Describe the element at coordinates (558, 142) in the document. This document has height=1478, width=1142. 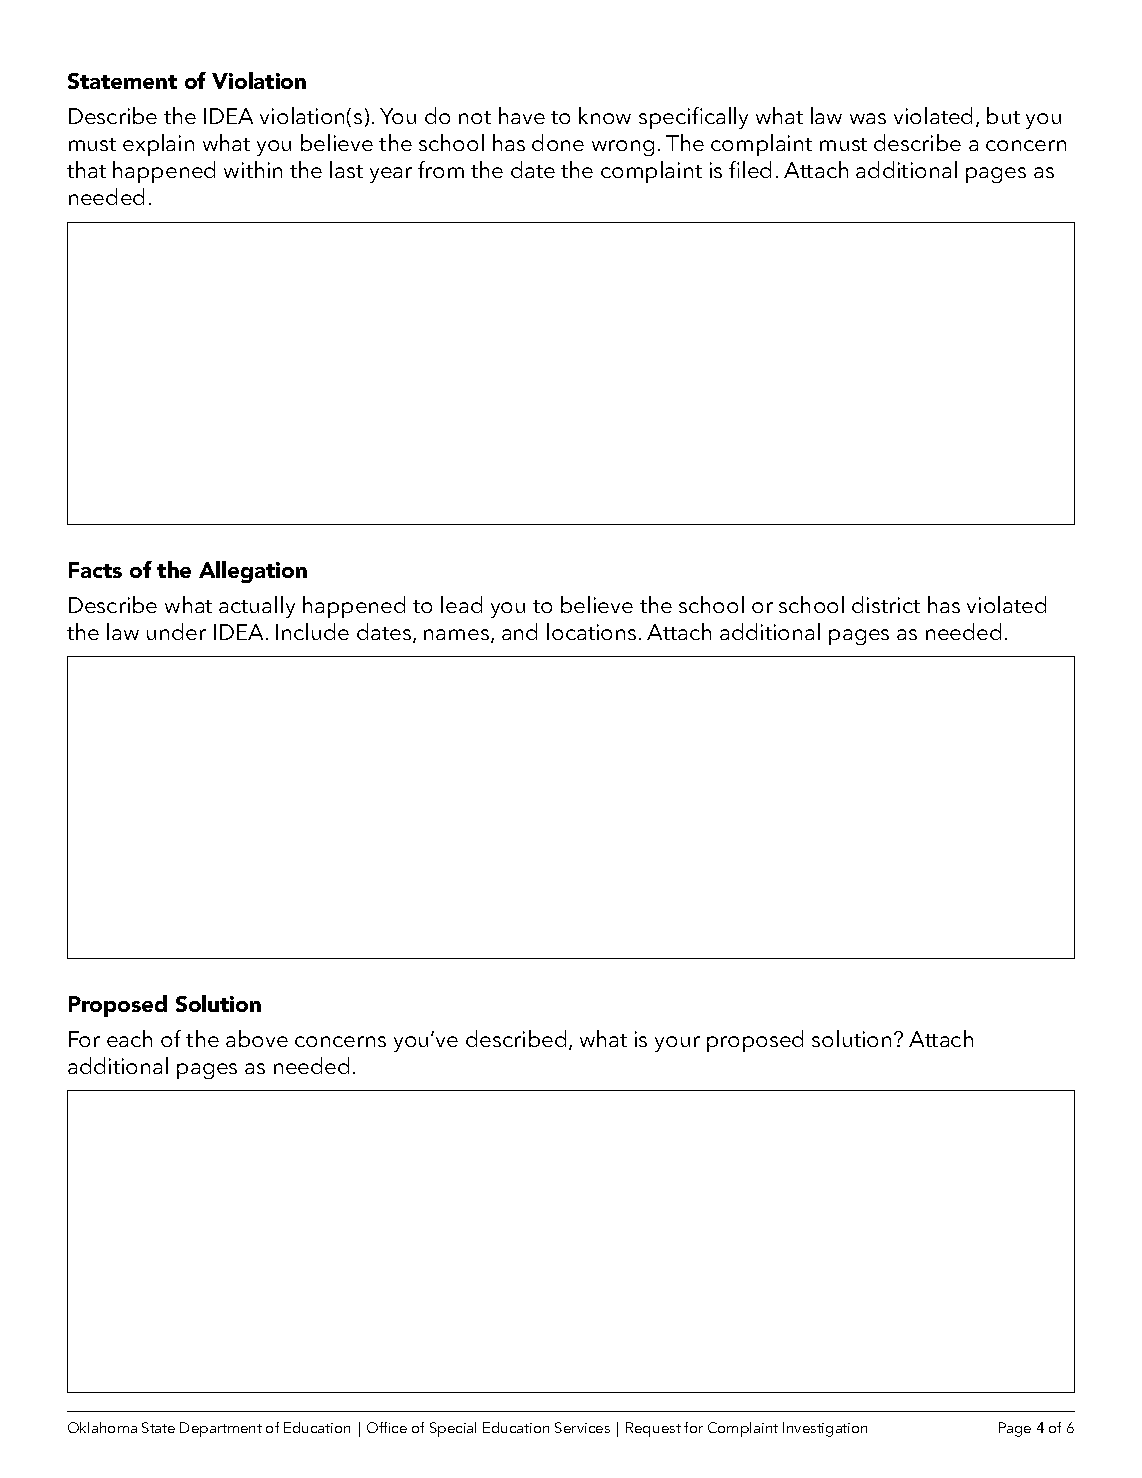
I see `done` at that location.
